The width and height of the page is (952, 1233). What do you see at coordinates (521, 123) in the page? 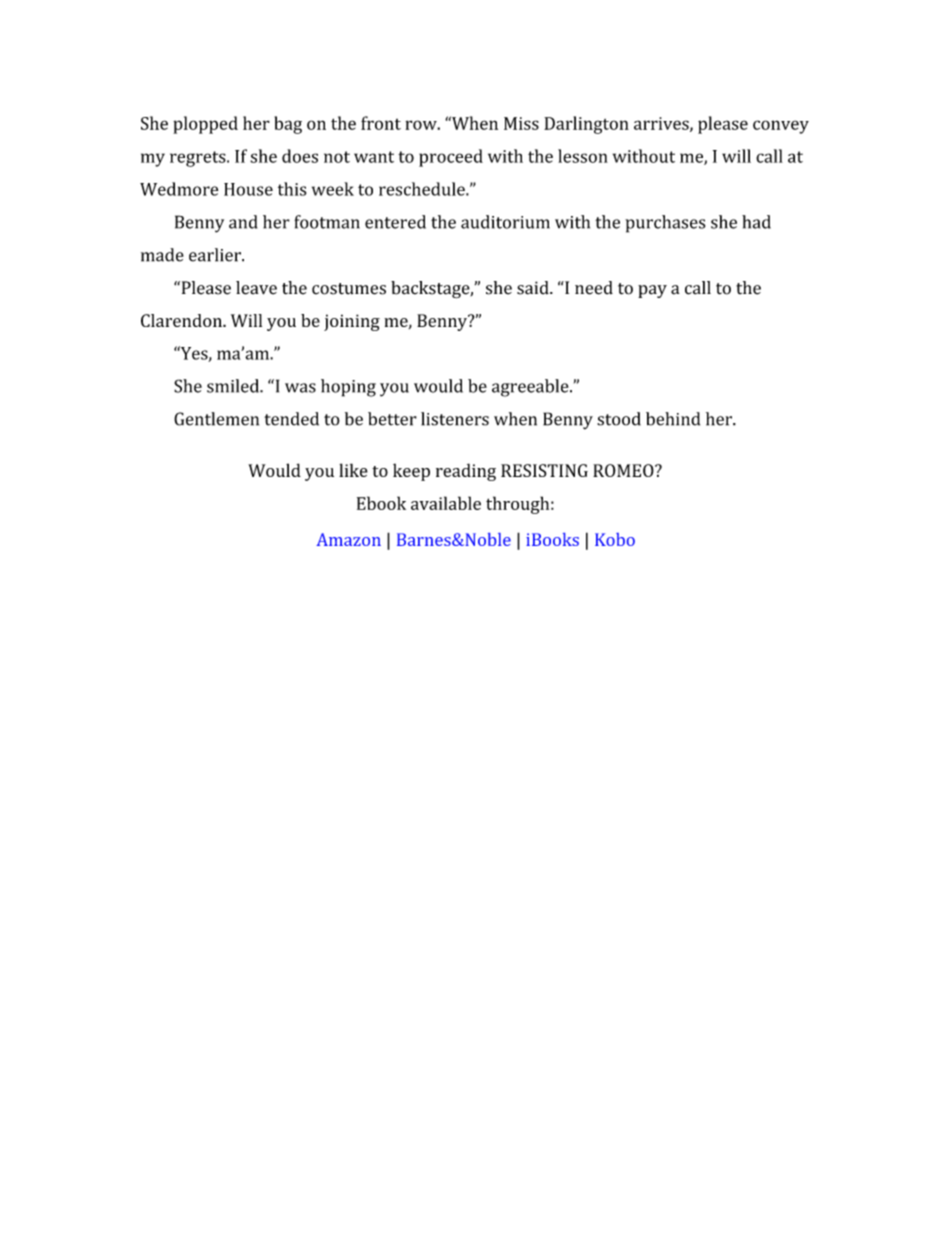
I see `Miss` at bounding box center [521, 123].
